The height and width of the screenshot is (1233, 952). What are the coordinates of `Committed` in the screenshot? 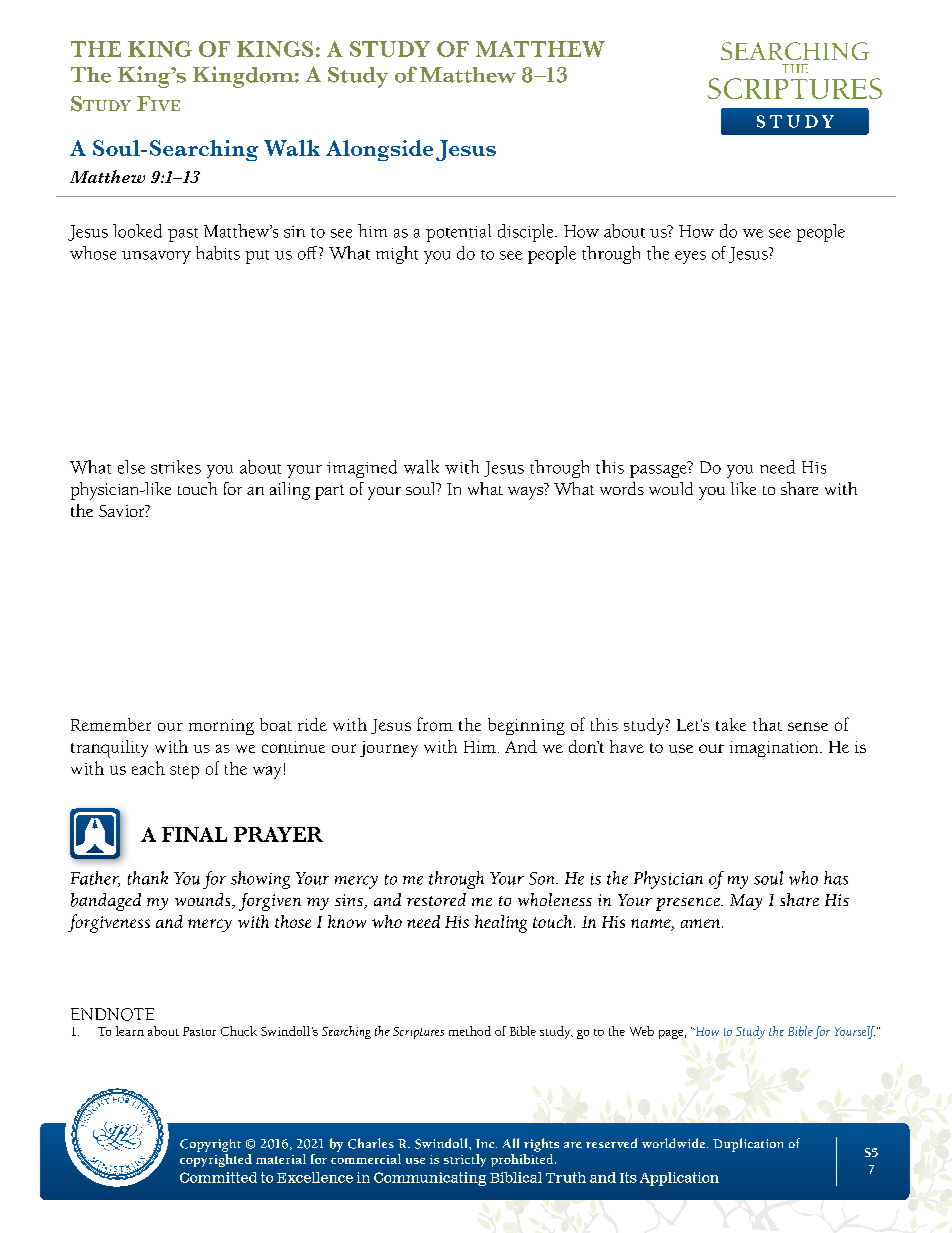 It's located at (218, 1177).
